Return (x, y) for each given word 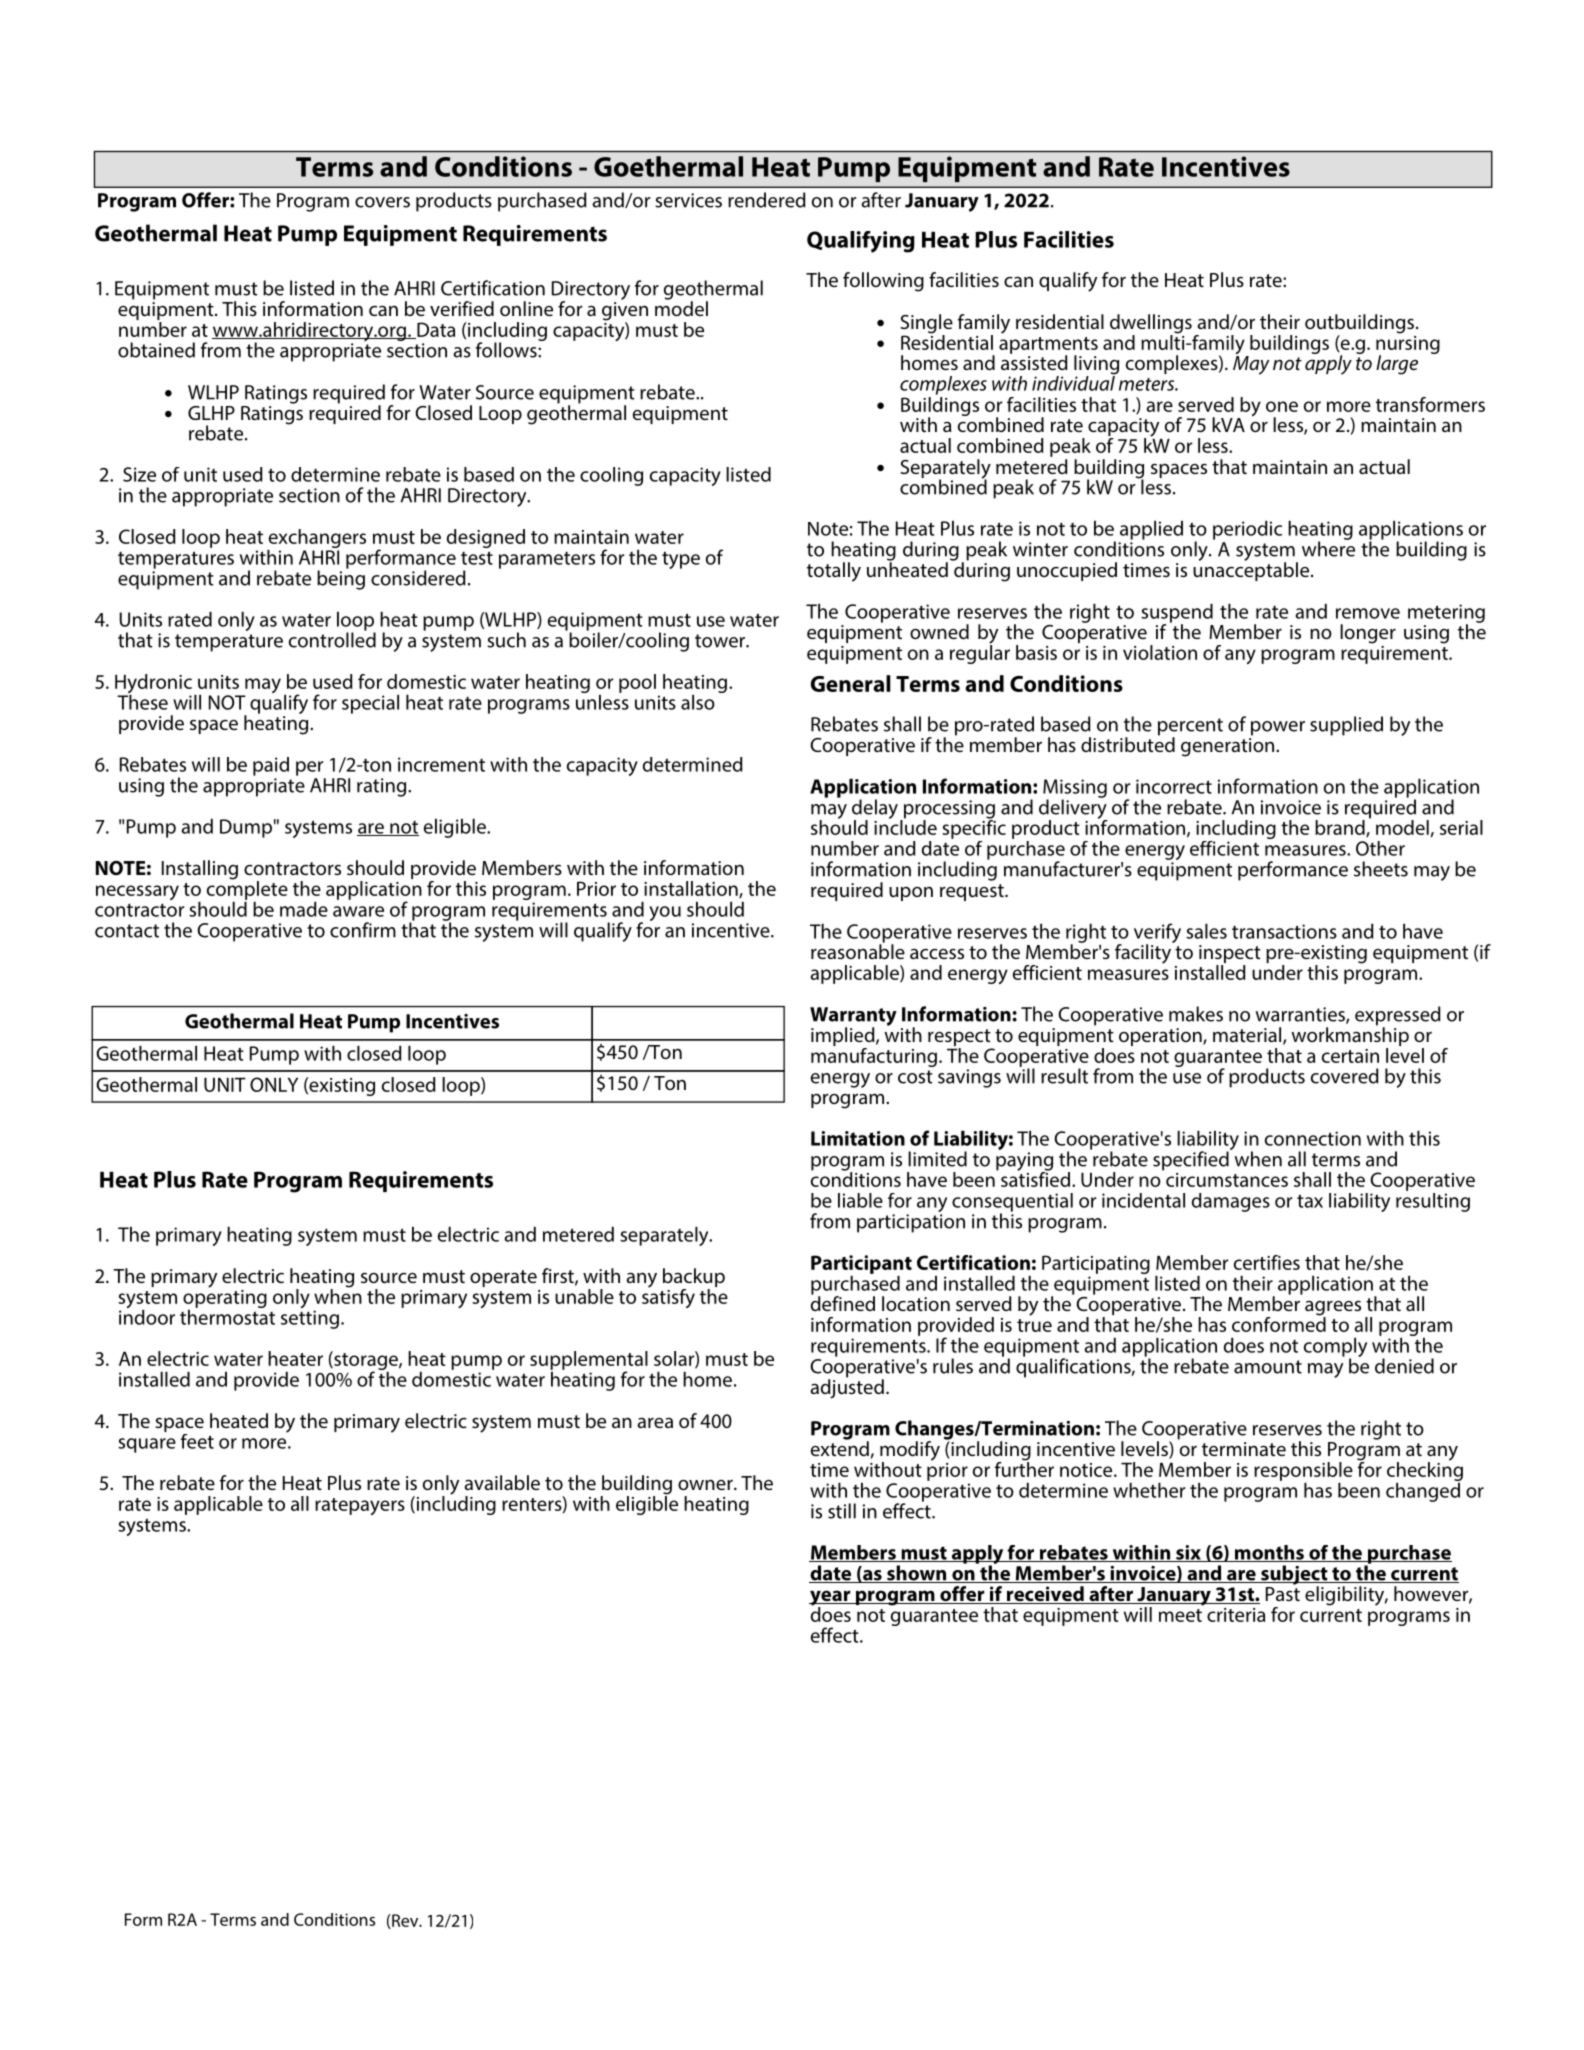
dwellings (1151, 325)
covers (382, 202)
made (304, 909)
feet (197, 1441)
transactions (1284, 931)
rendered (767, 200)
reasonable (858, 950)
